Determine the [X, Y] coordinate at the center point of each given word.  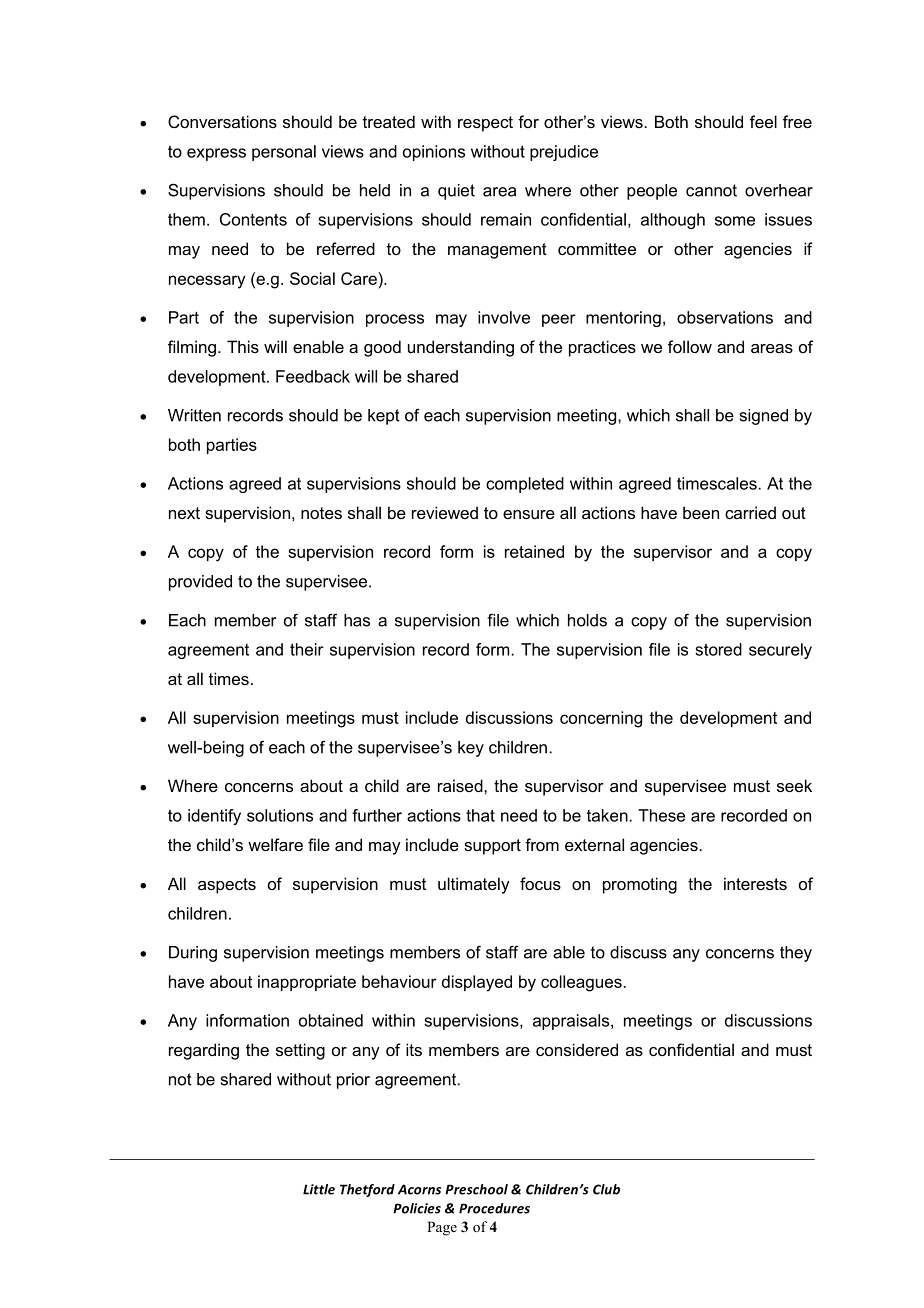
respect [485, 124]
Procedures [494, 1208]
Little [319, 1189]
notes [321, 513]
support [492, 847]
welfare [275, 844]
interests [755, 883]
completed [525, 485]
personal [284, 153]
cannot [711, 190]
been [701, 512]
